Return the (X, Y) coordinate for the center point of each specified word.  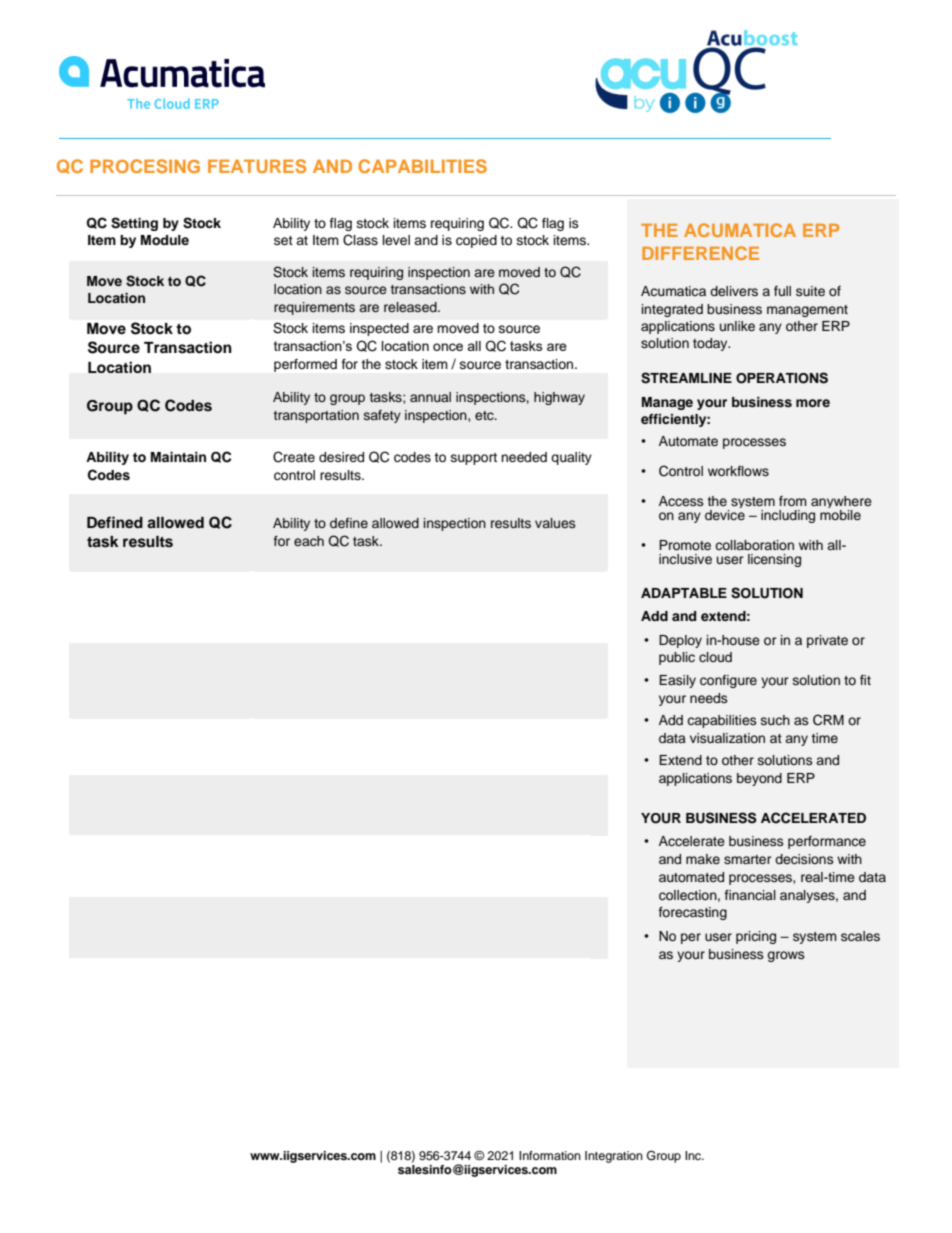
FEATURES (257, 166)
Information (550, 1155)
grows (786, 956)
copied (476, 241)
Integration (614, 1157)
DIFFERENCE (700, 253)
